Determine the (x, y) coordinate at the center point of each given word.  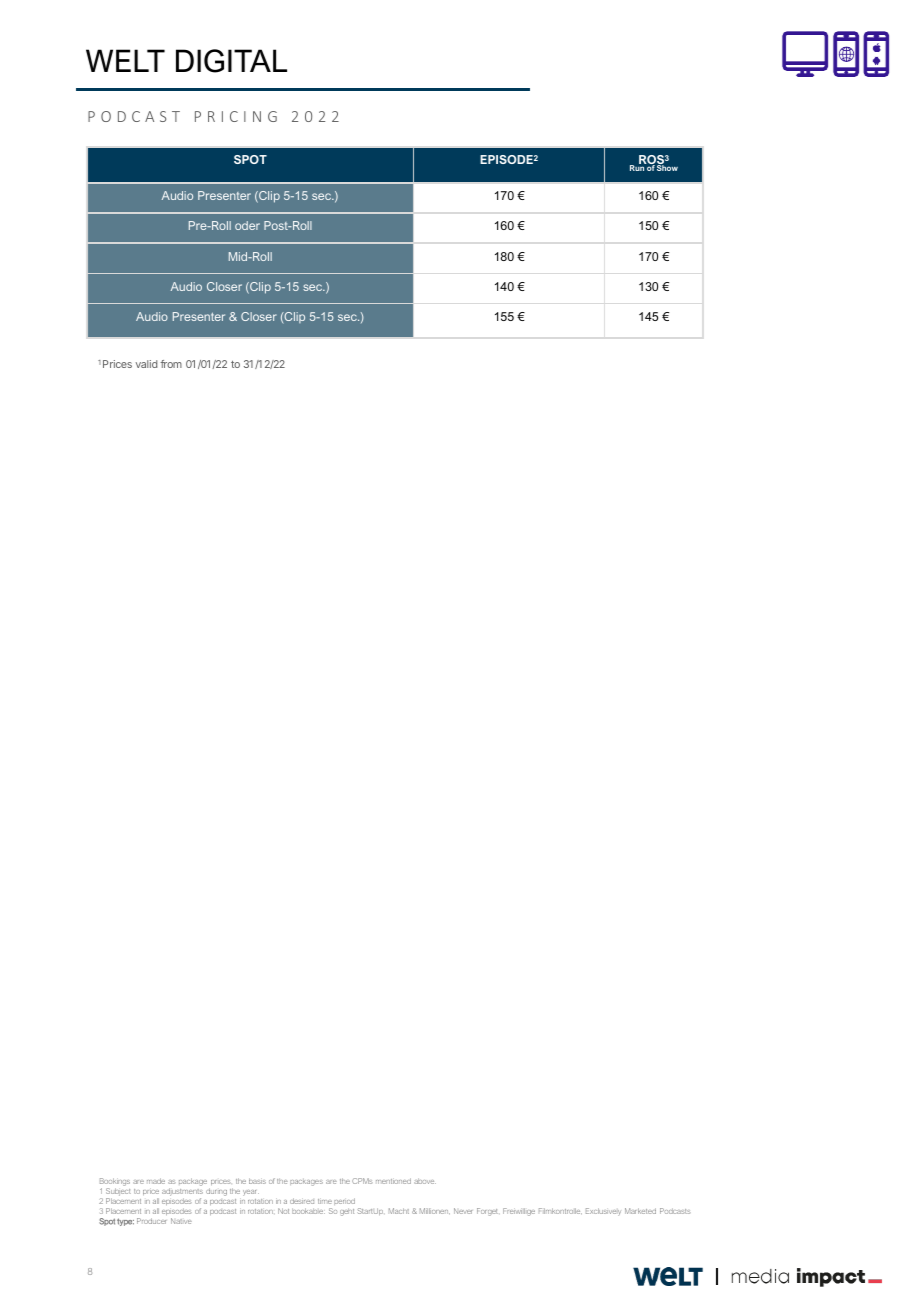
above (425, 1181)
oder (247, 225)
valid (146, 364)
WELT (125, 60)
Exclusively (603, 1212)
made (156, 1181)
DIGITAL (231, 61)
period (344, 1201)
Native (181, 1221)
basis (257, 1181)
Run (637, 168)
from (171, 364)
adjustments (182, 1193)
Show (667, 168)
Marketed (640, 1211)
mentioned (393, 1181)
